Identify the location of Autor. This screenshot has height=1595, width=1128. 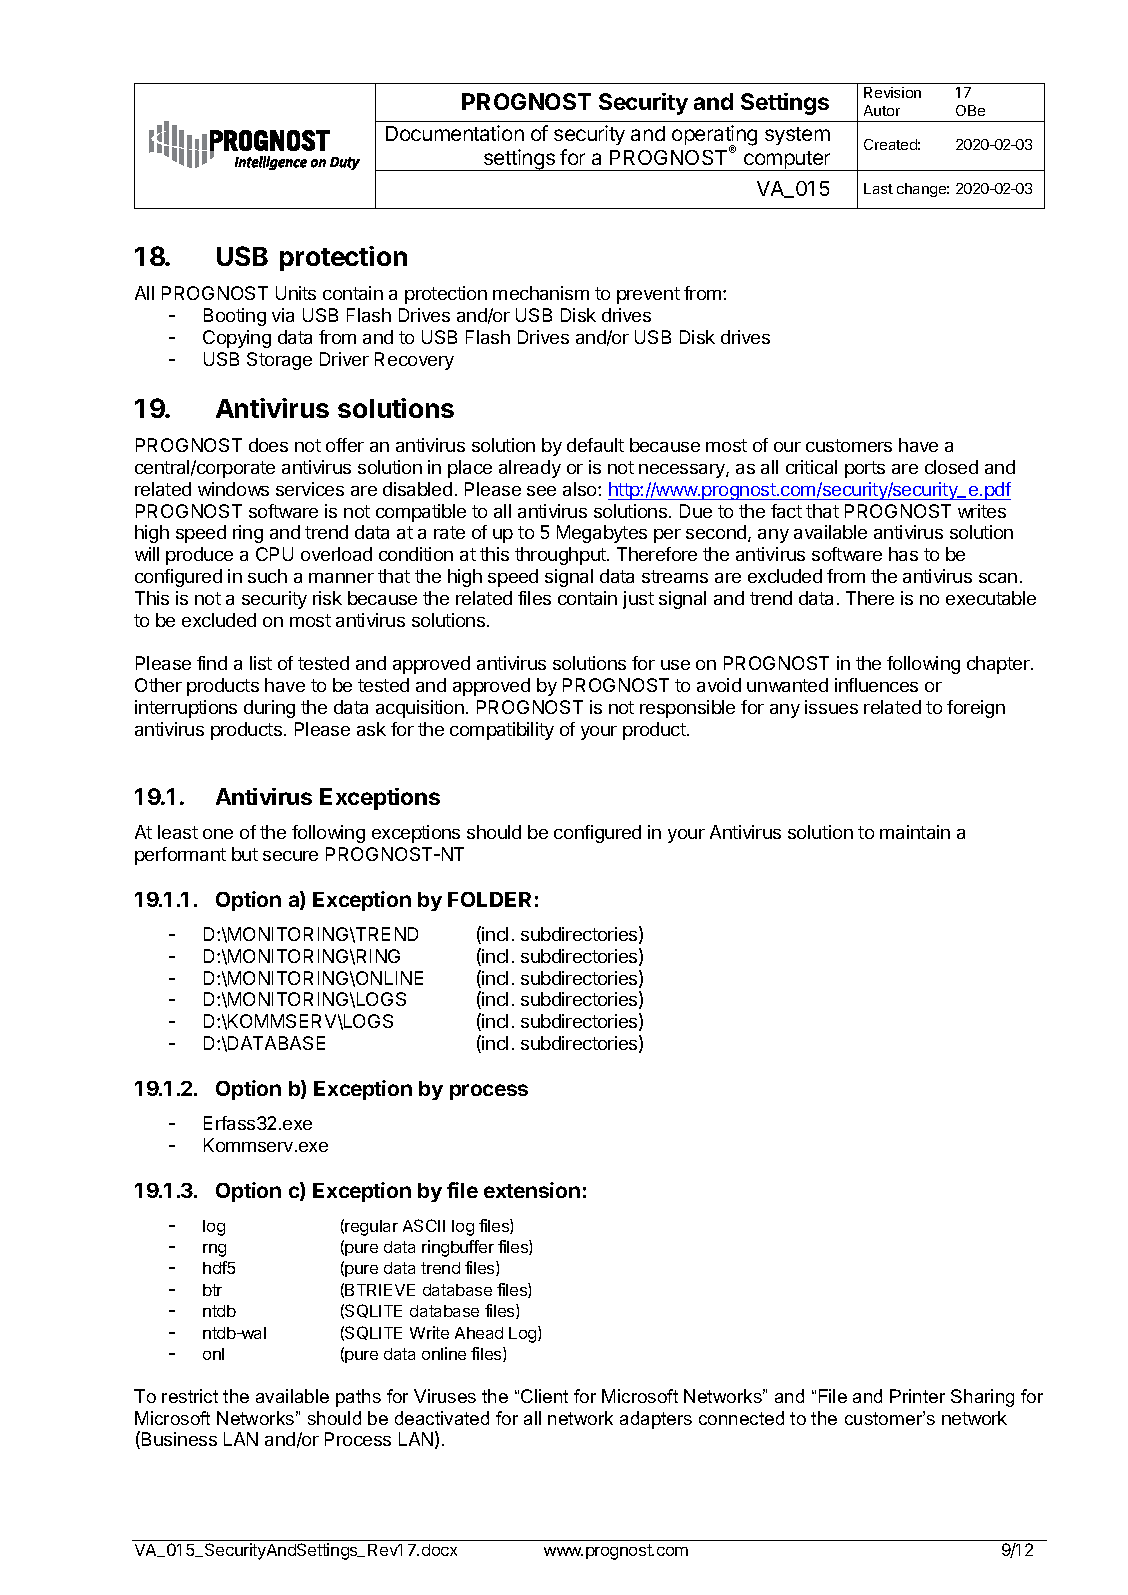
(882, 110).
